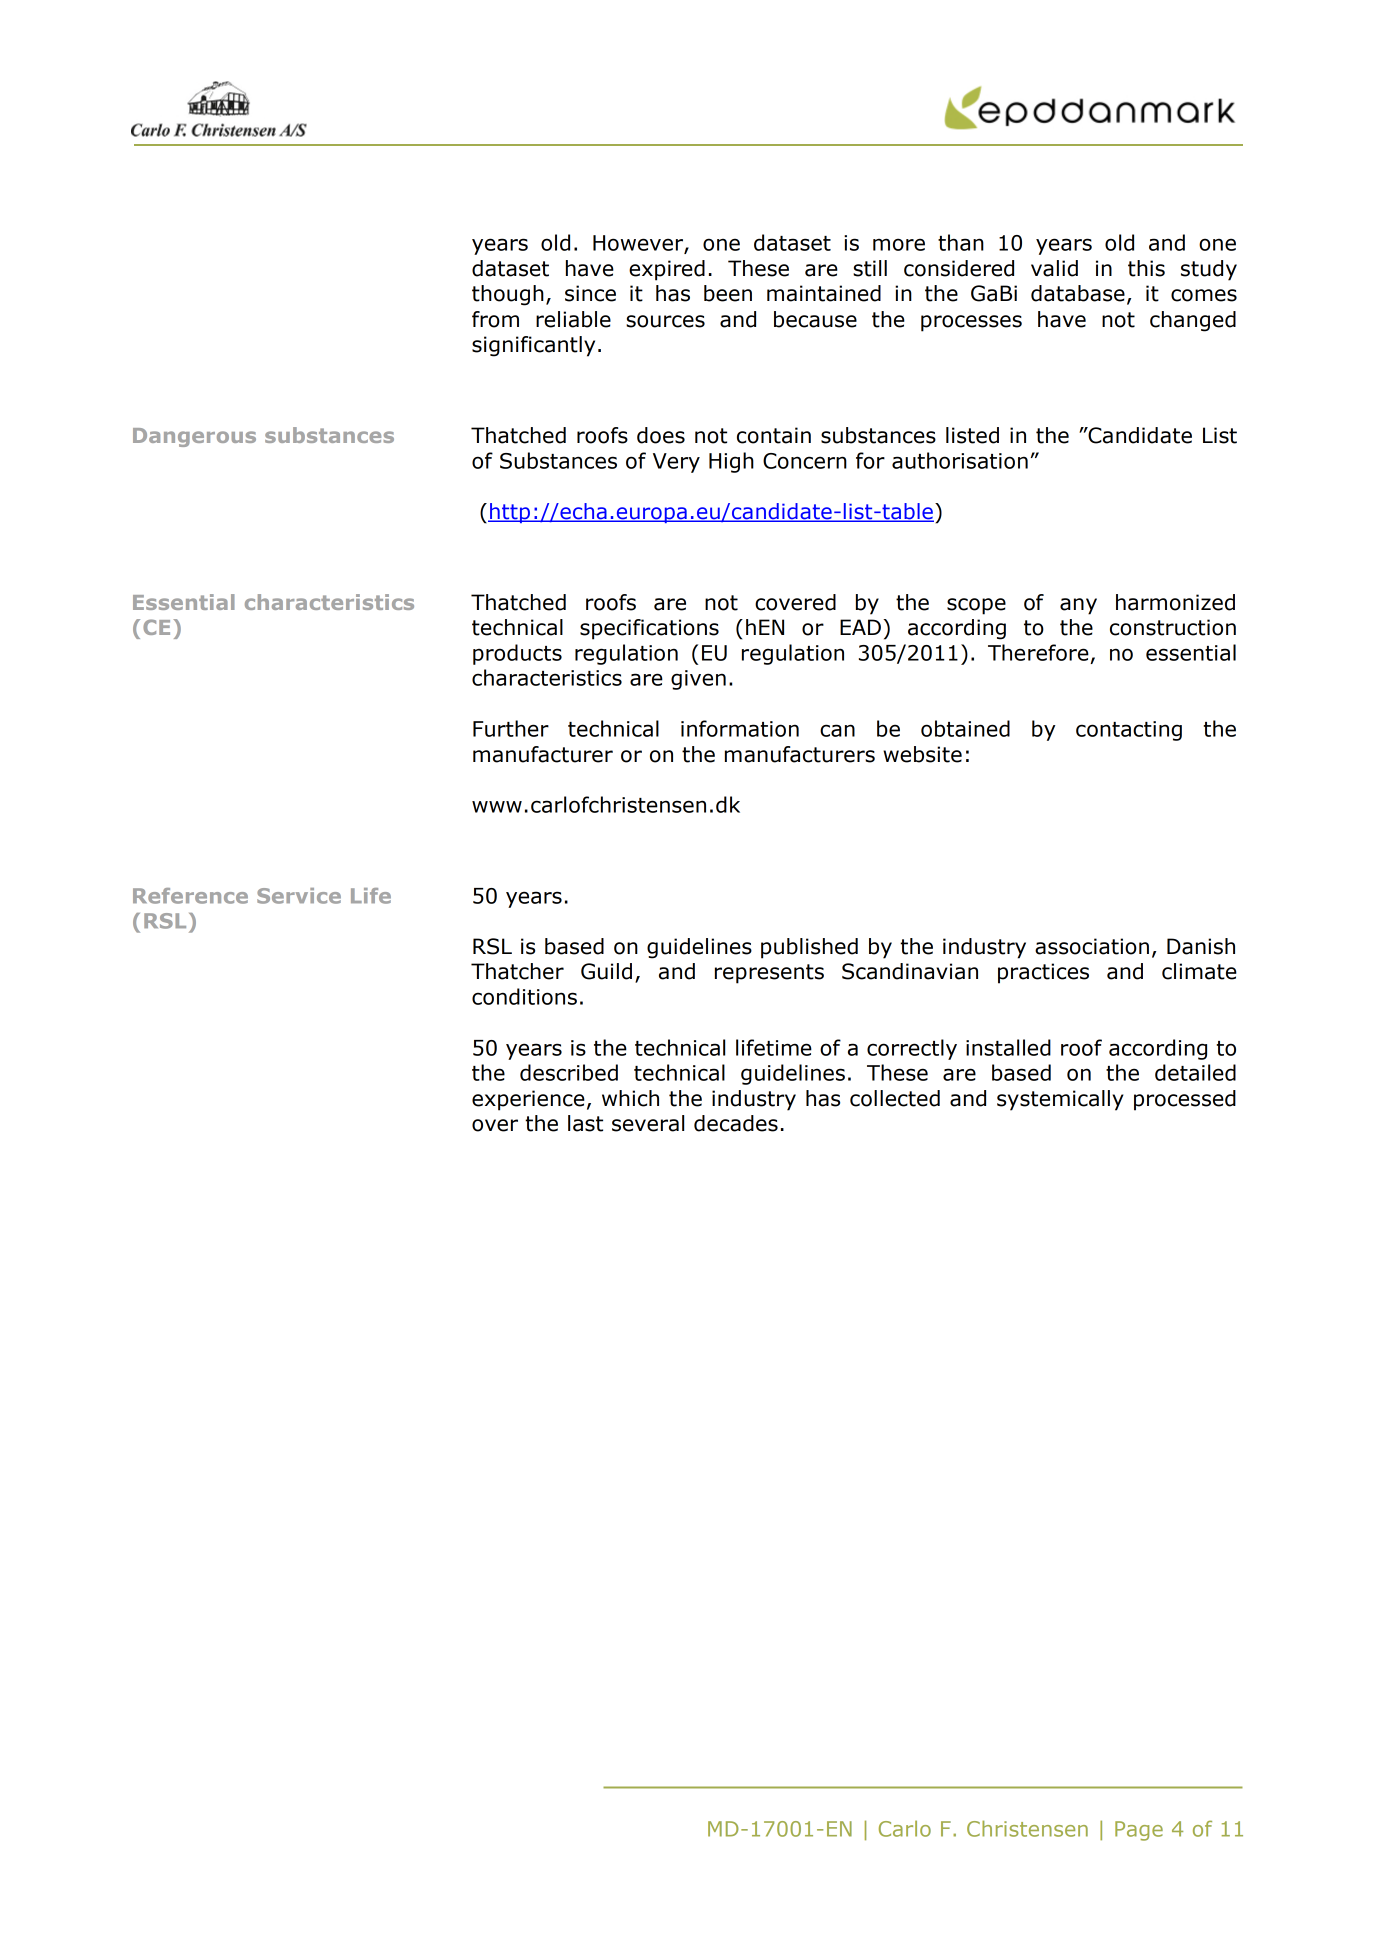 The image size is (1377, 1948). Describe the element at coordinates (1038, 652) in the page. I see `Therefore` at that location.
